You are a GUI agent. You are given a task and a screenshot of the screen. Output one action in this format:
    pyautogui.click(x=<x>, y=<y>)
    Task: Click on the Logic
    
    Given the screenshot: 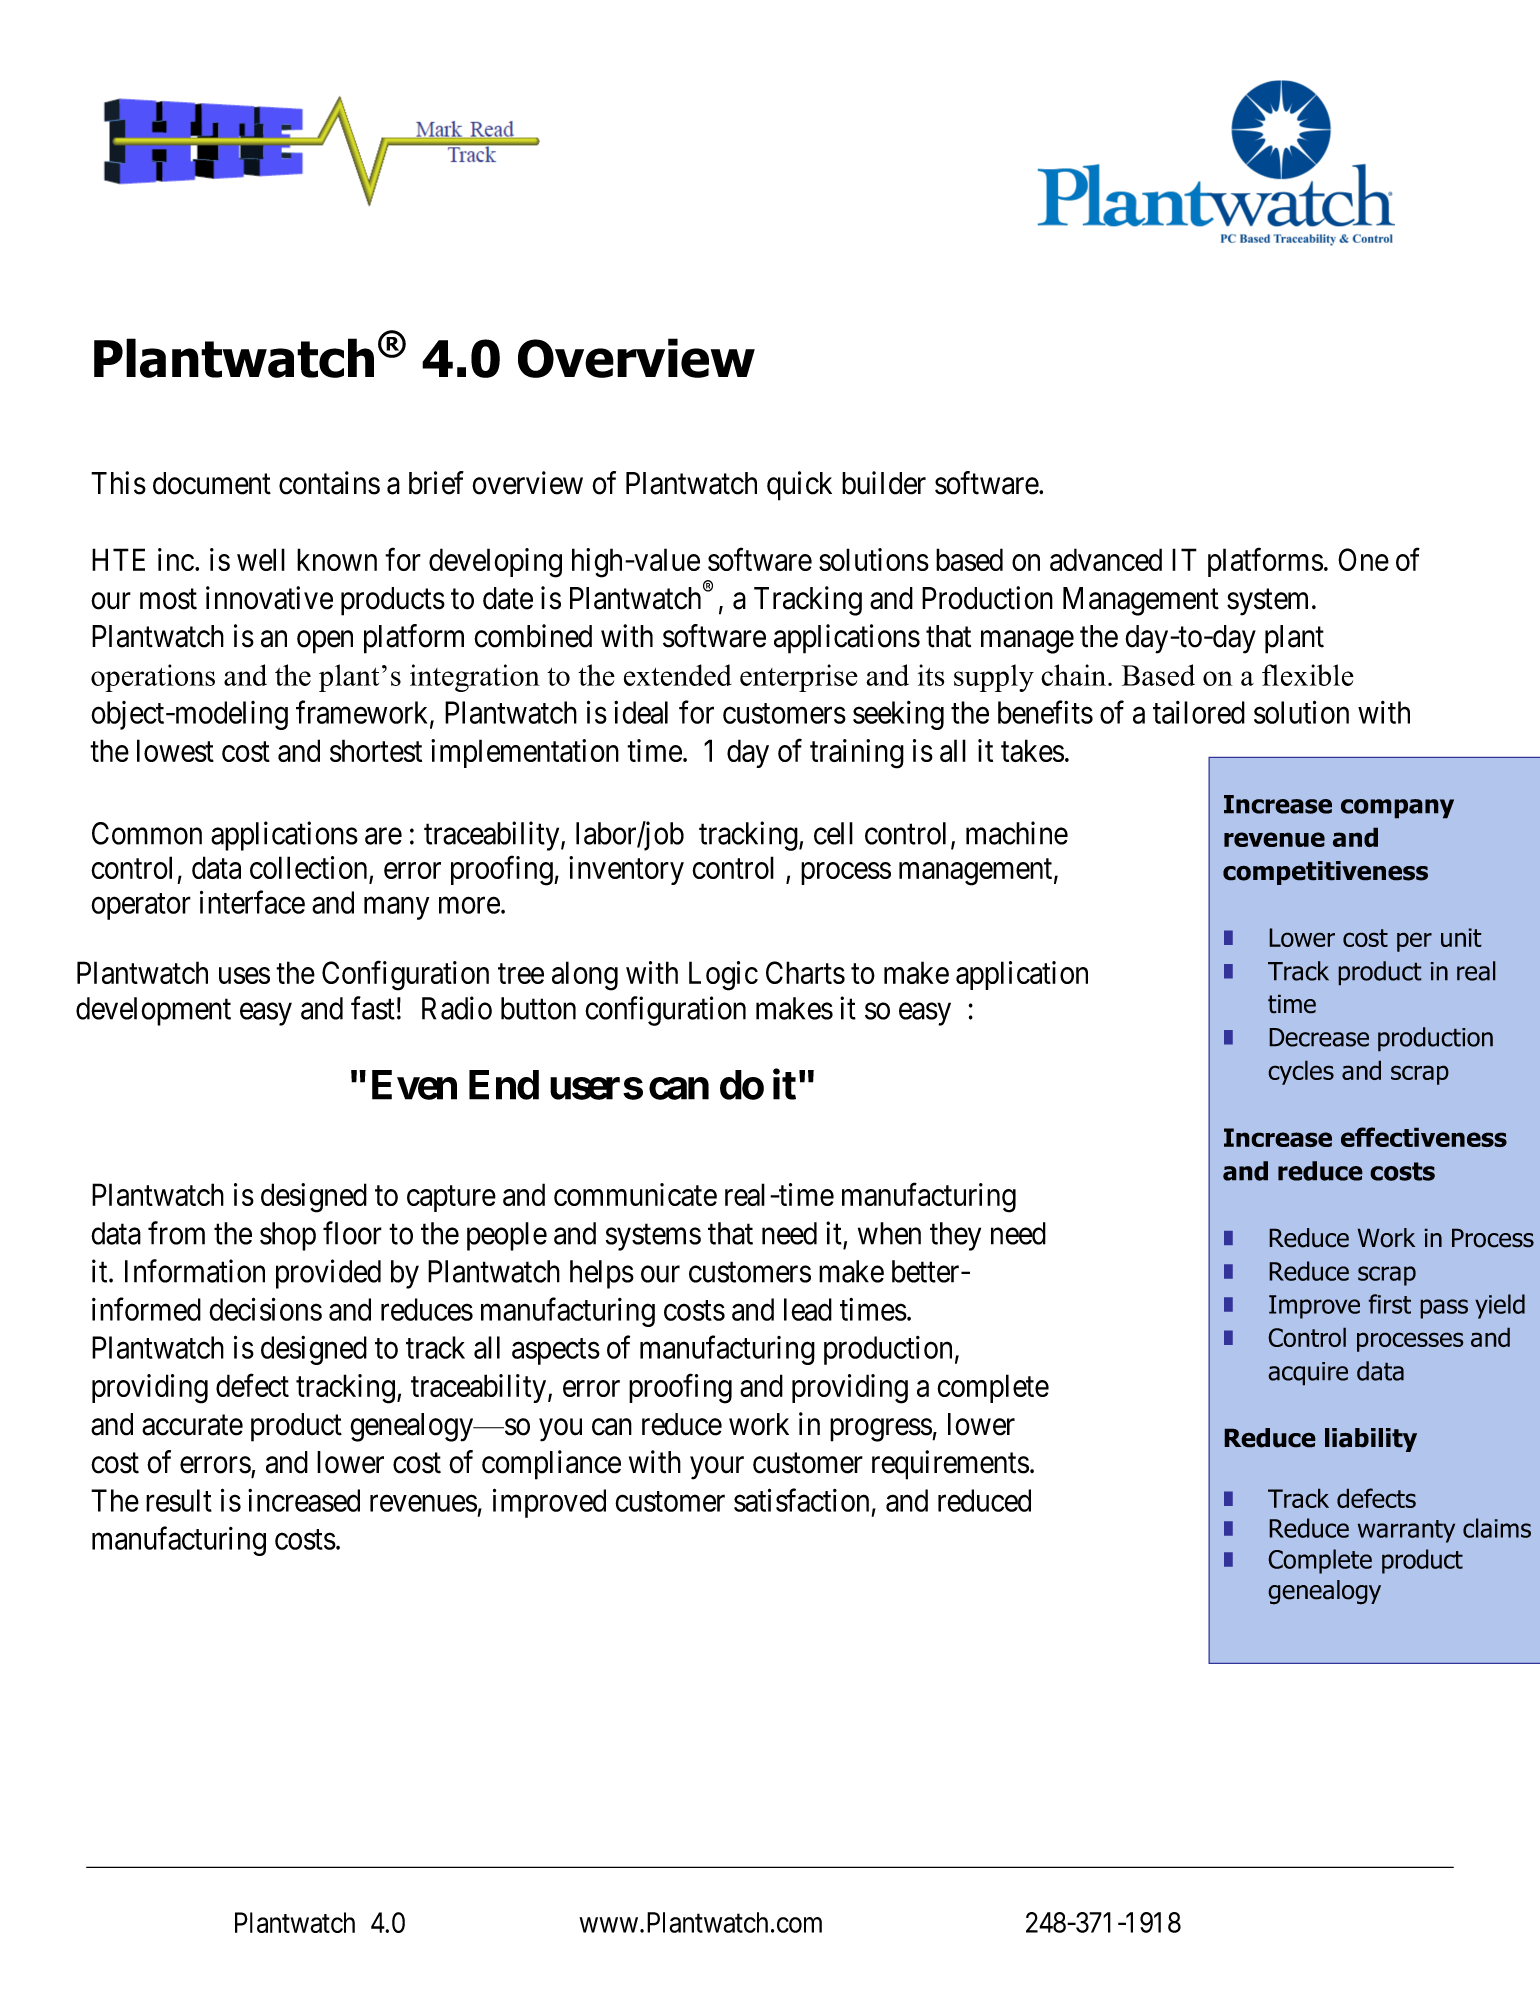 What is the action you would take?
    pyautogui.click(x=723, y=976)
